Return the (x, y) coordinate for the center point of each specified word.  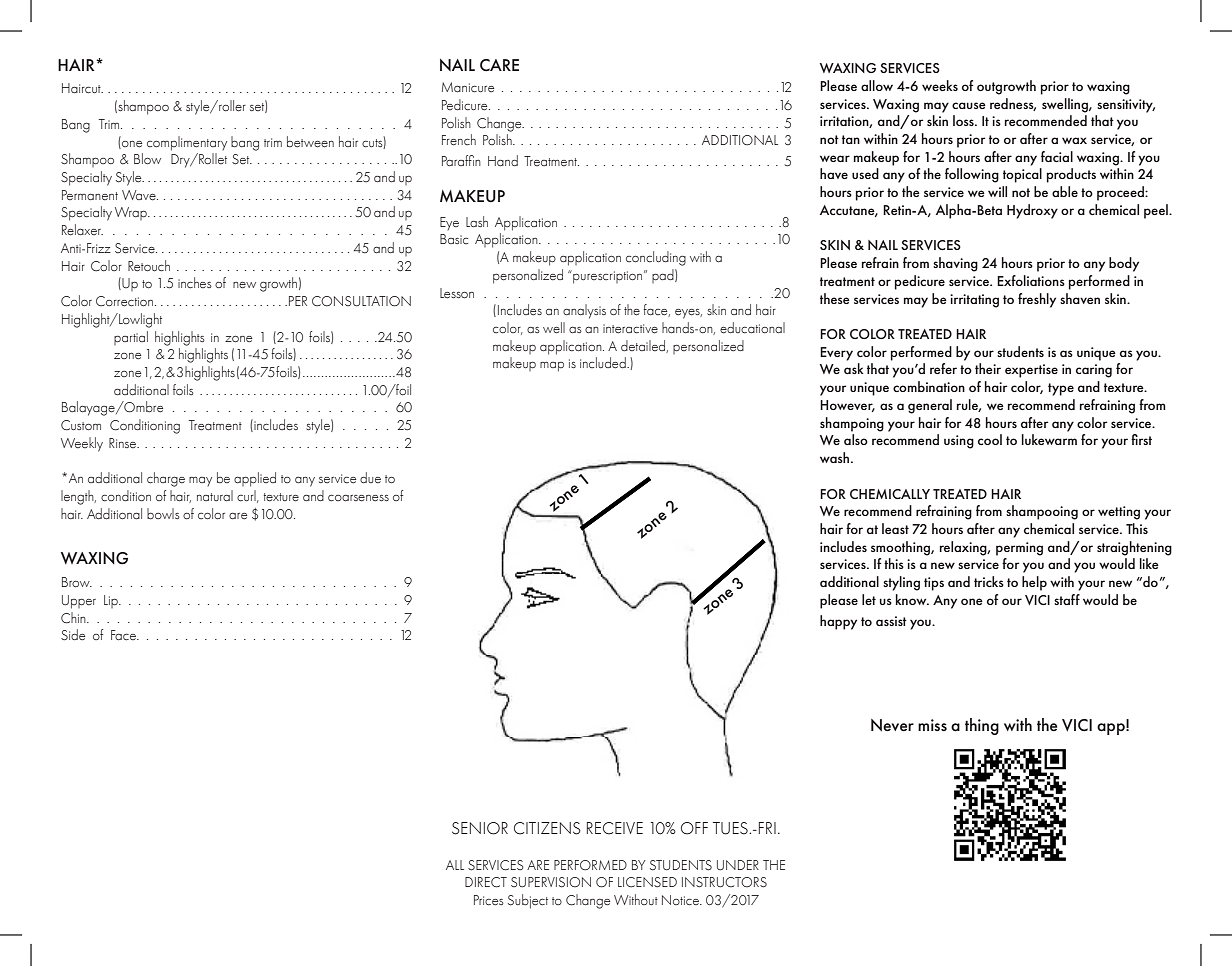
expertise (1031, 371)
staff (1067, 599)
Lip (112, 601)
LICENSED (647, 882)
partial (131, 338)
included (604, 363)
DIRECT (486, 882)
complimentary (187, 143)
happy (838, 622)
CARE (499, 65)
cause (969, 105)
